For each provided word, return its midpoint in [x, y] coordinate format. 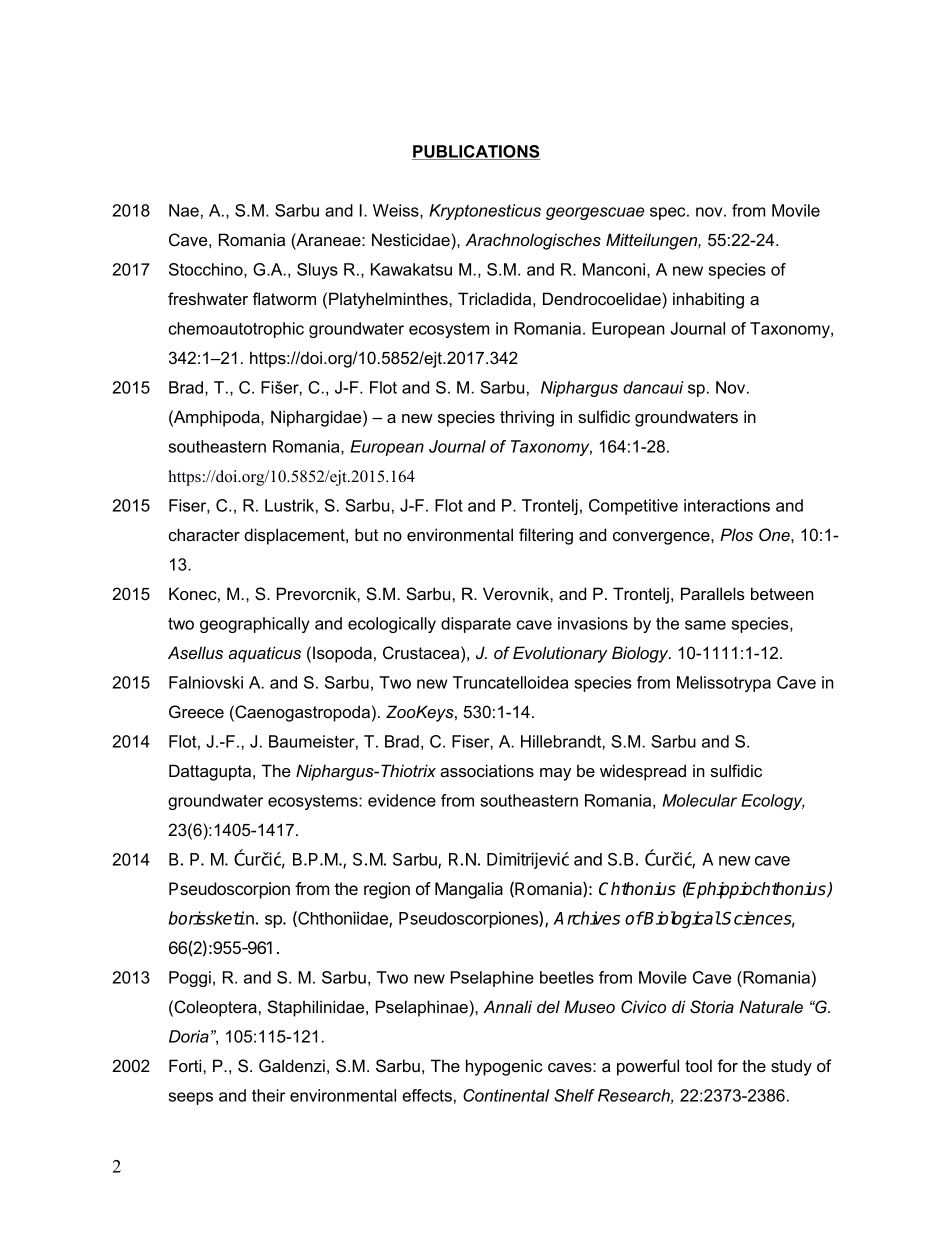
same [705, 625]
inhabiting [708, 300]
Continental [506, 1095]
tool [698, 1065]
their [268, 1095]
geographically [255, 625]
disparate [476, 625]
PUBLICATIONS [476, 152]
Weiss [397, 211]
